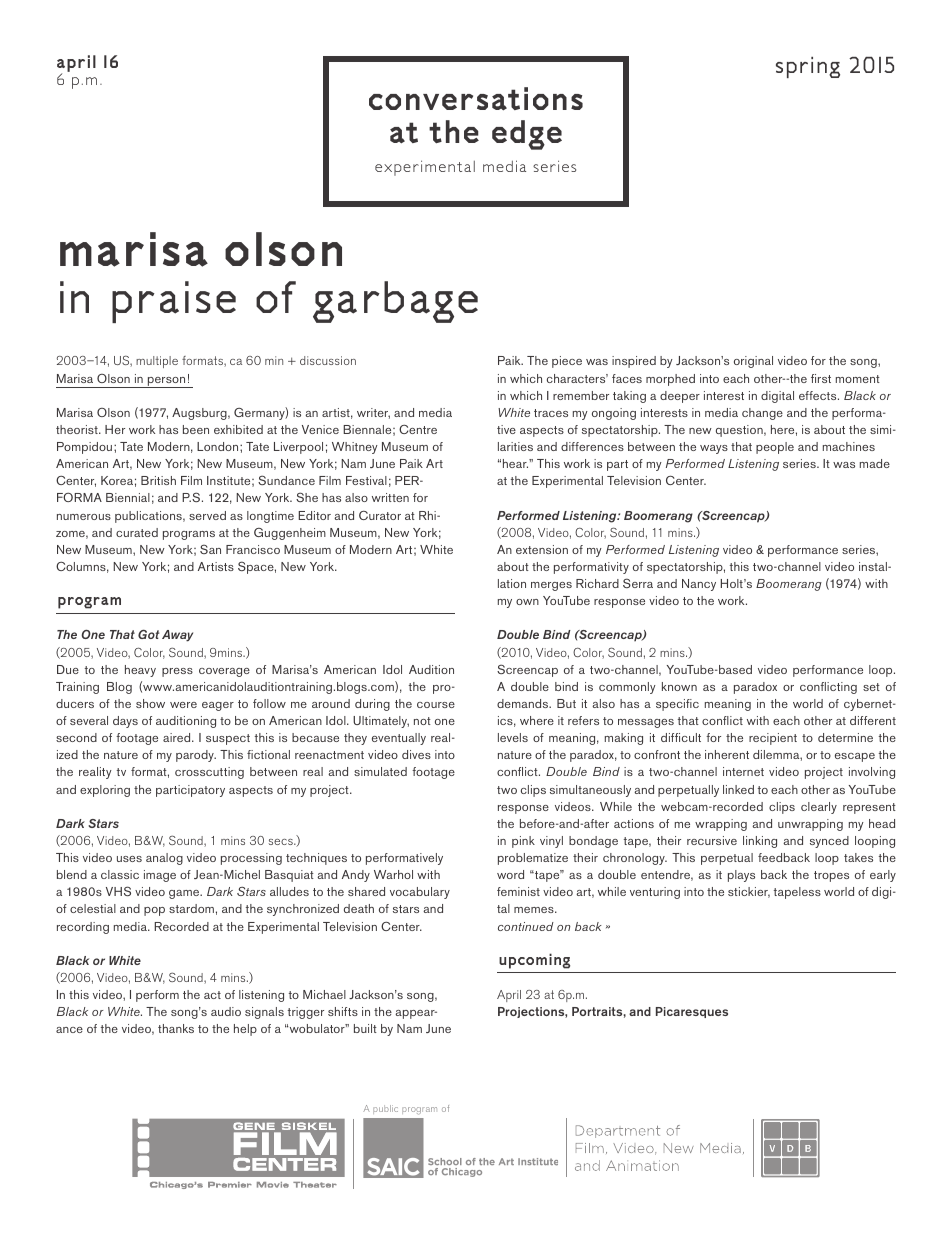 The image size is (952, 1233). I want to click on Centre, so click(418, 429).
